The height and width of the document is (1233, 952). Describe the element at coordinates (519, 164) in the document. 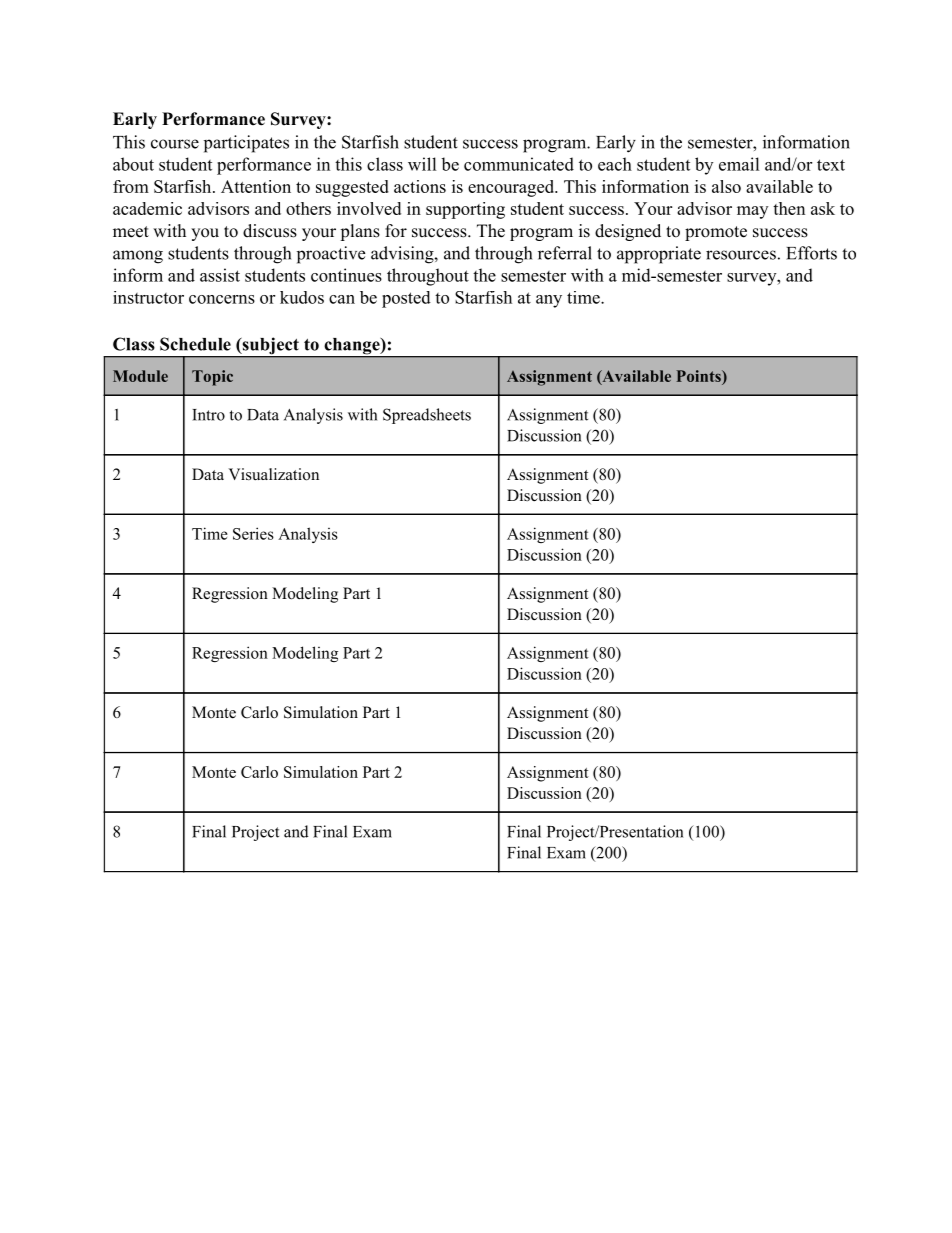

I see `communicated` at that location.
